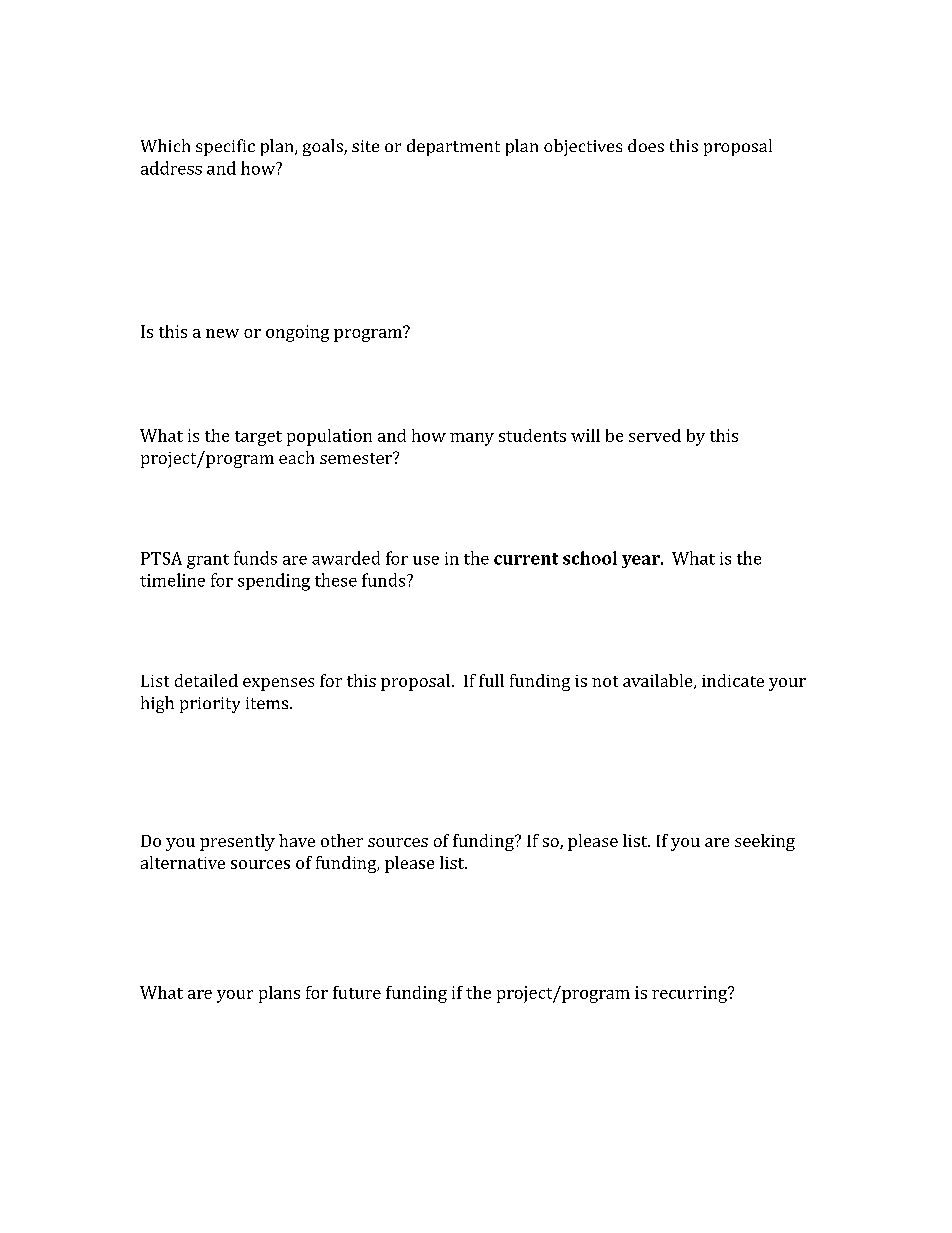 The image size is (952, 1233). Describe the element at coordinates (357, 992) in the page. I see `future` at that location.
